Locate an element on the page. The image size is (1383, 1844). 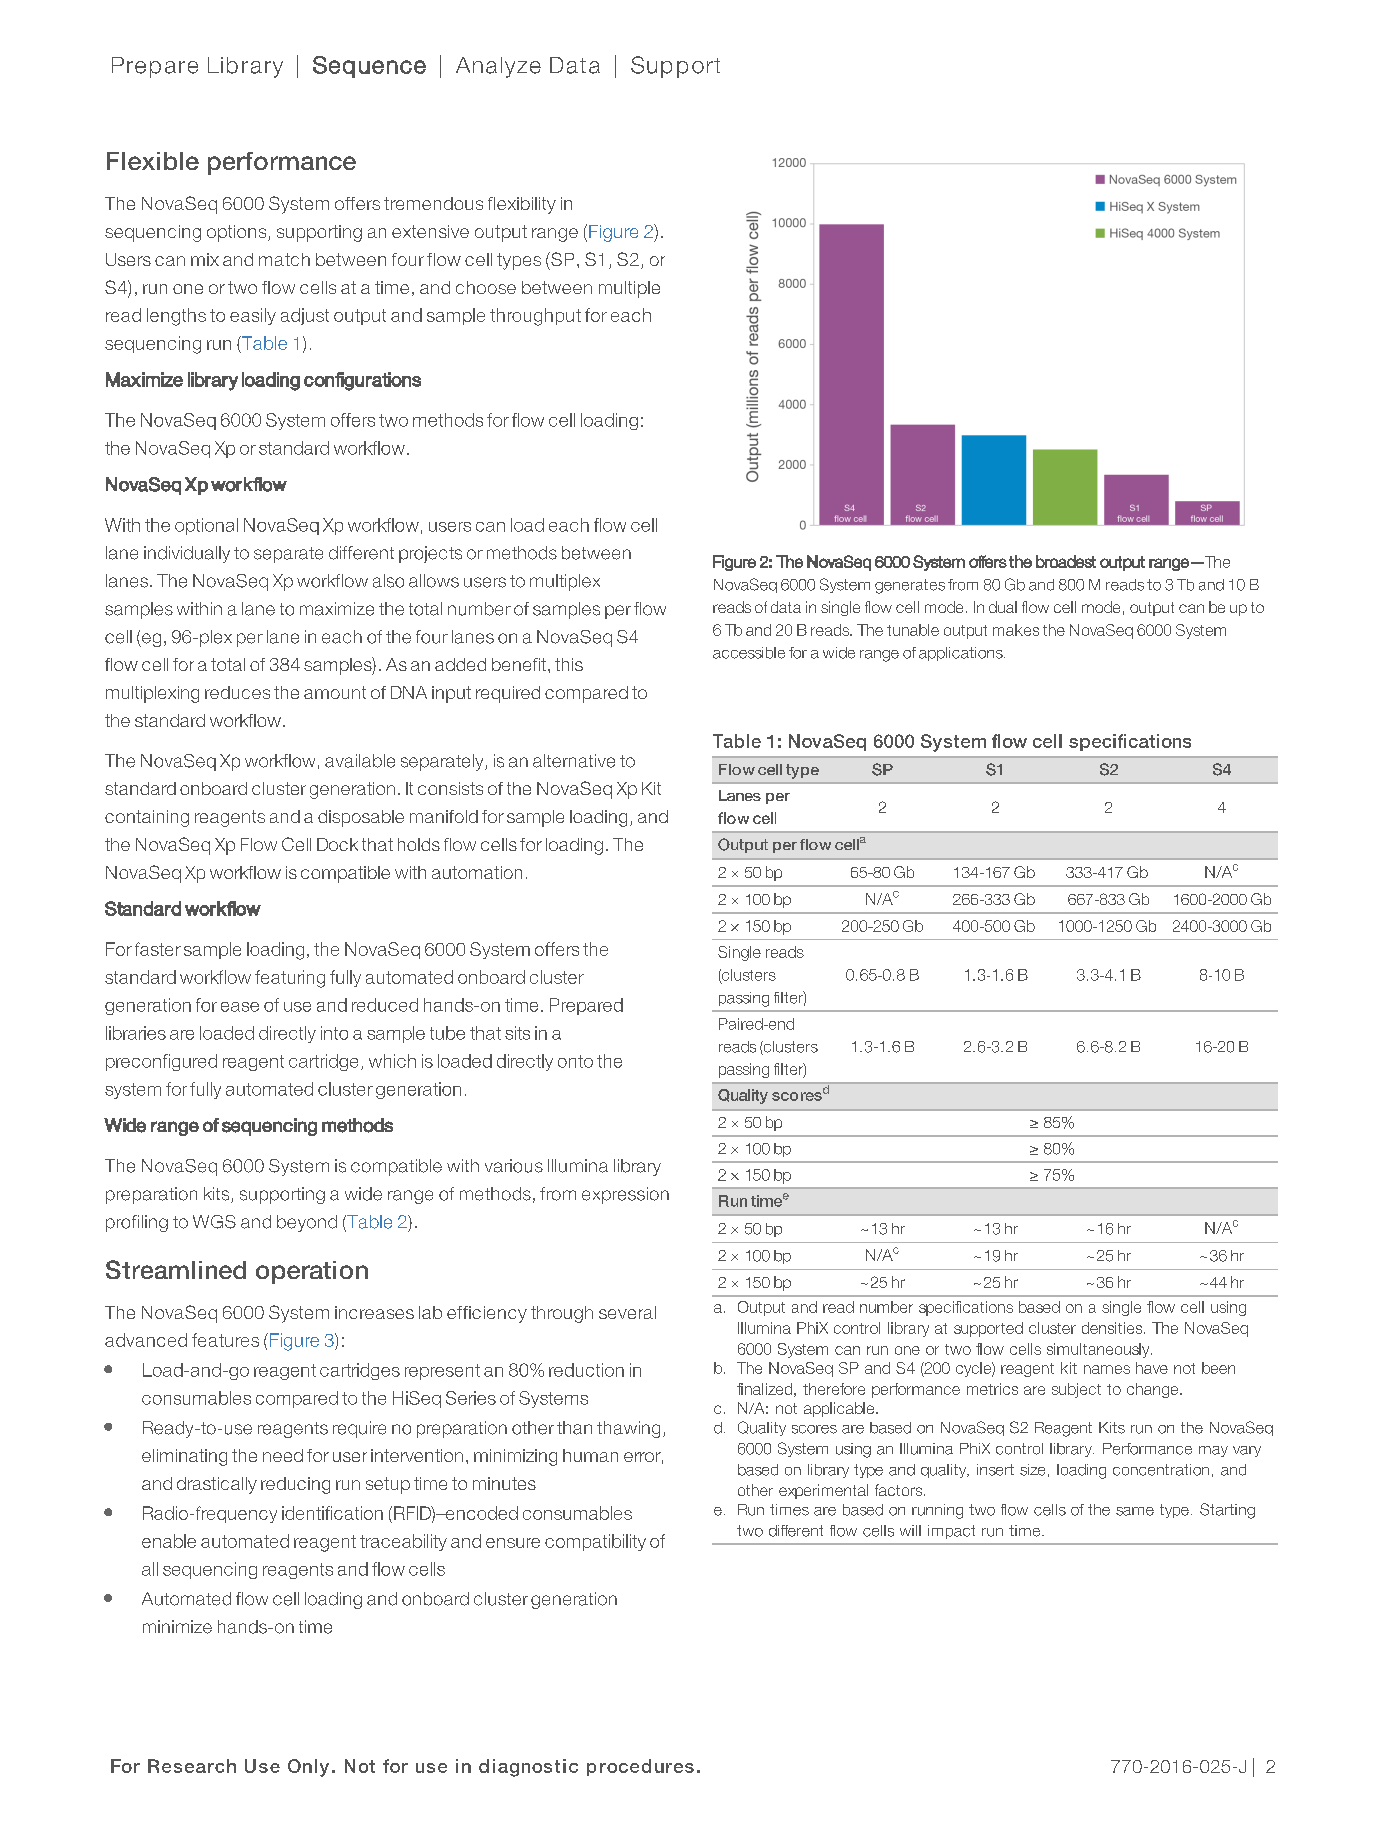
densities is located at coordinates (1113, 1328).
